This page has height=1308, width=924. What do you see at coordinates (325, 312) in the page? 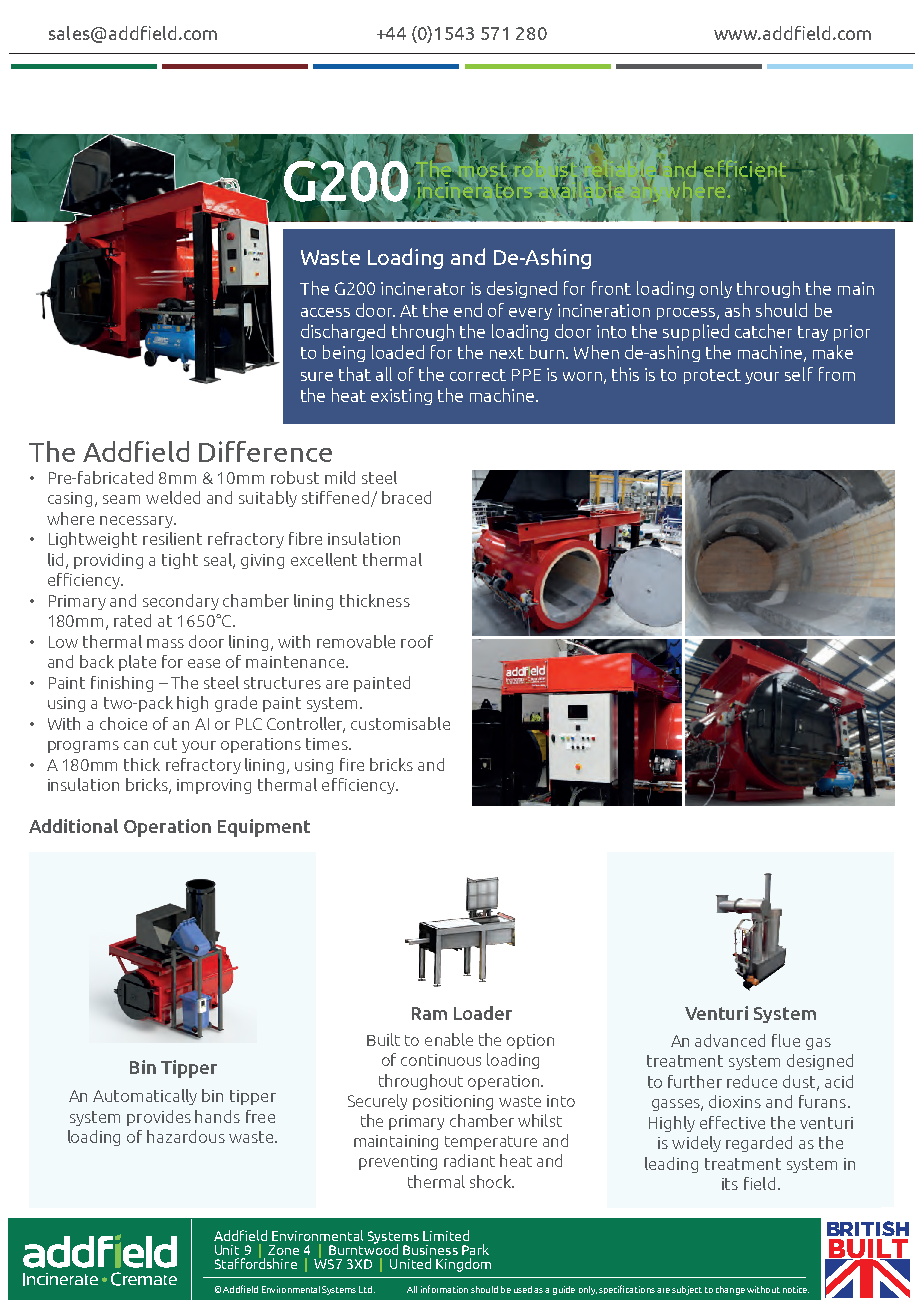
I see `access` at bounding box center [325, 312].
